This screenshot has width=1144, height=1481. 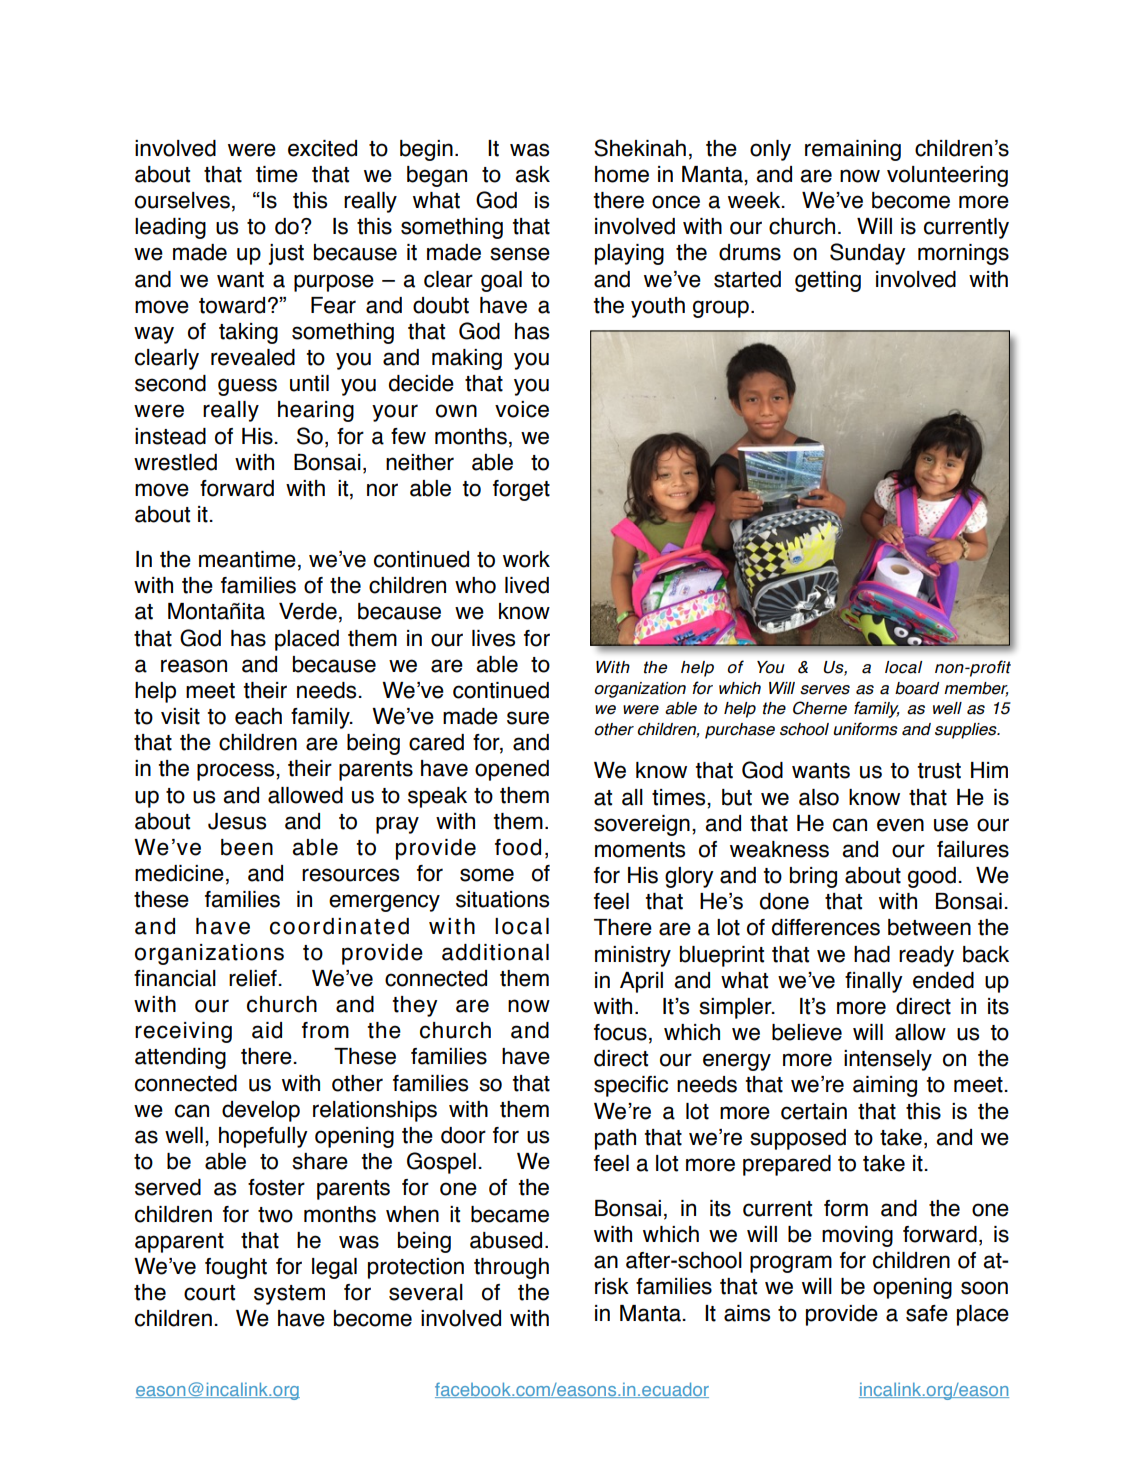 I want to click on board, so click(x=917, y=688).
